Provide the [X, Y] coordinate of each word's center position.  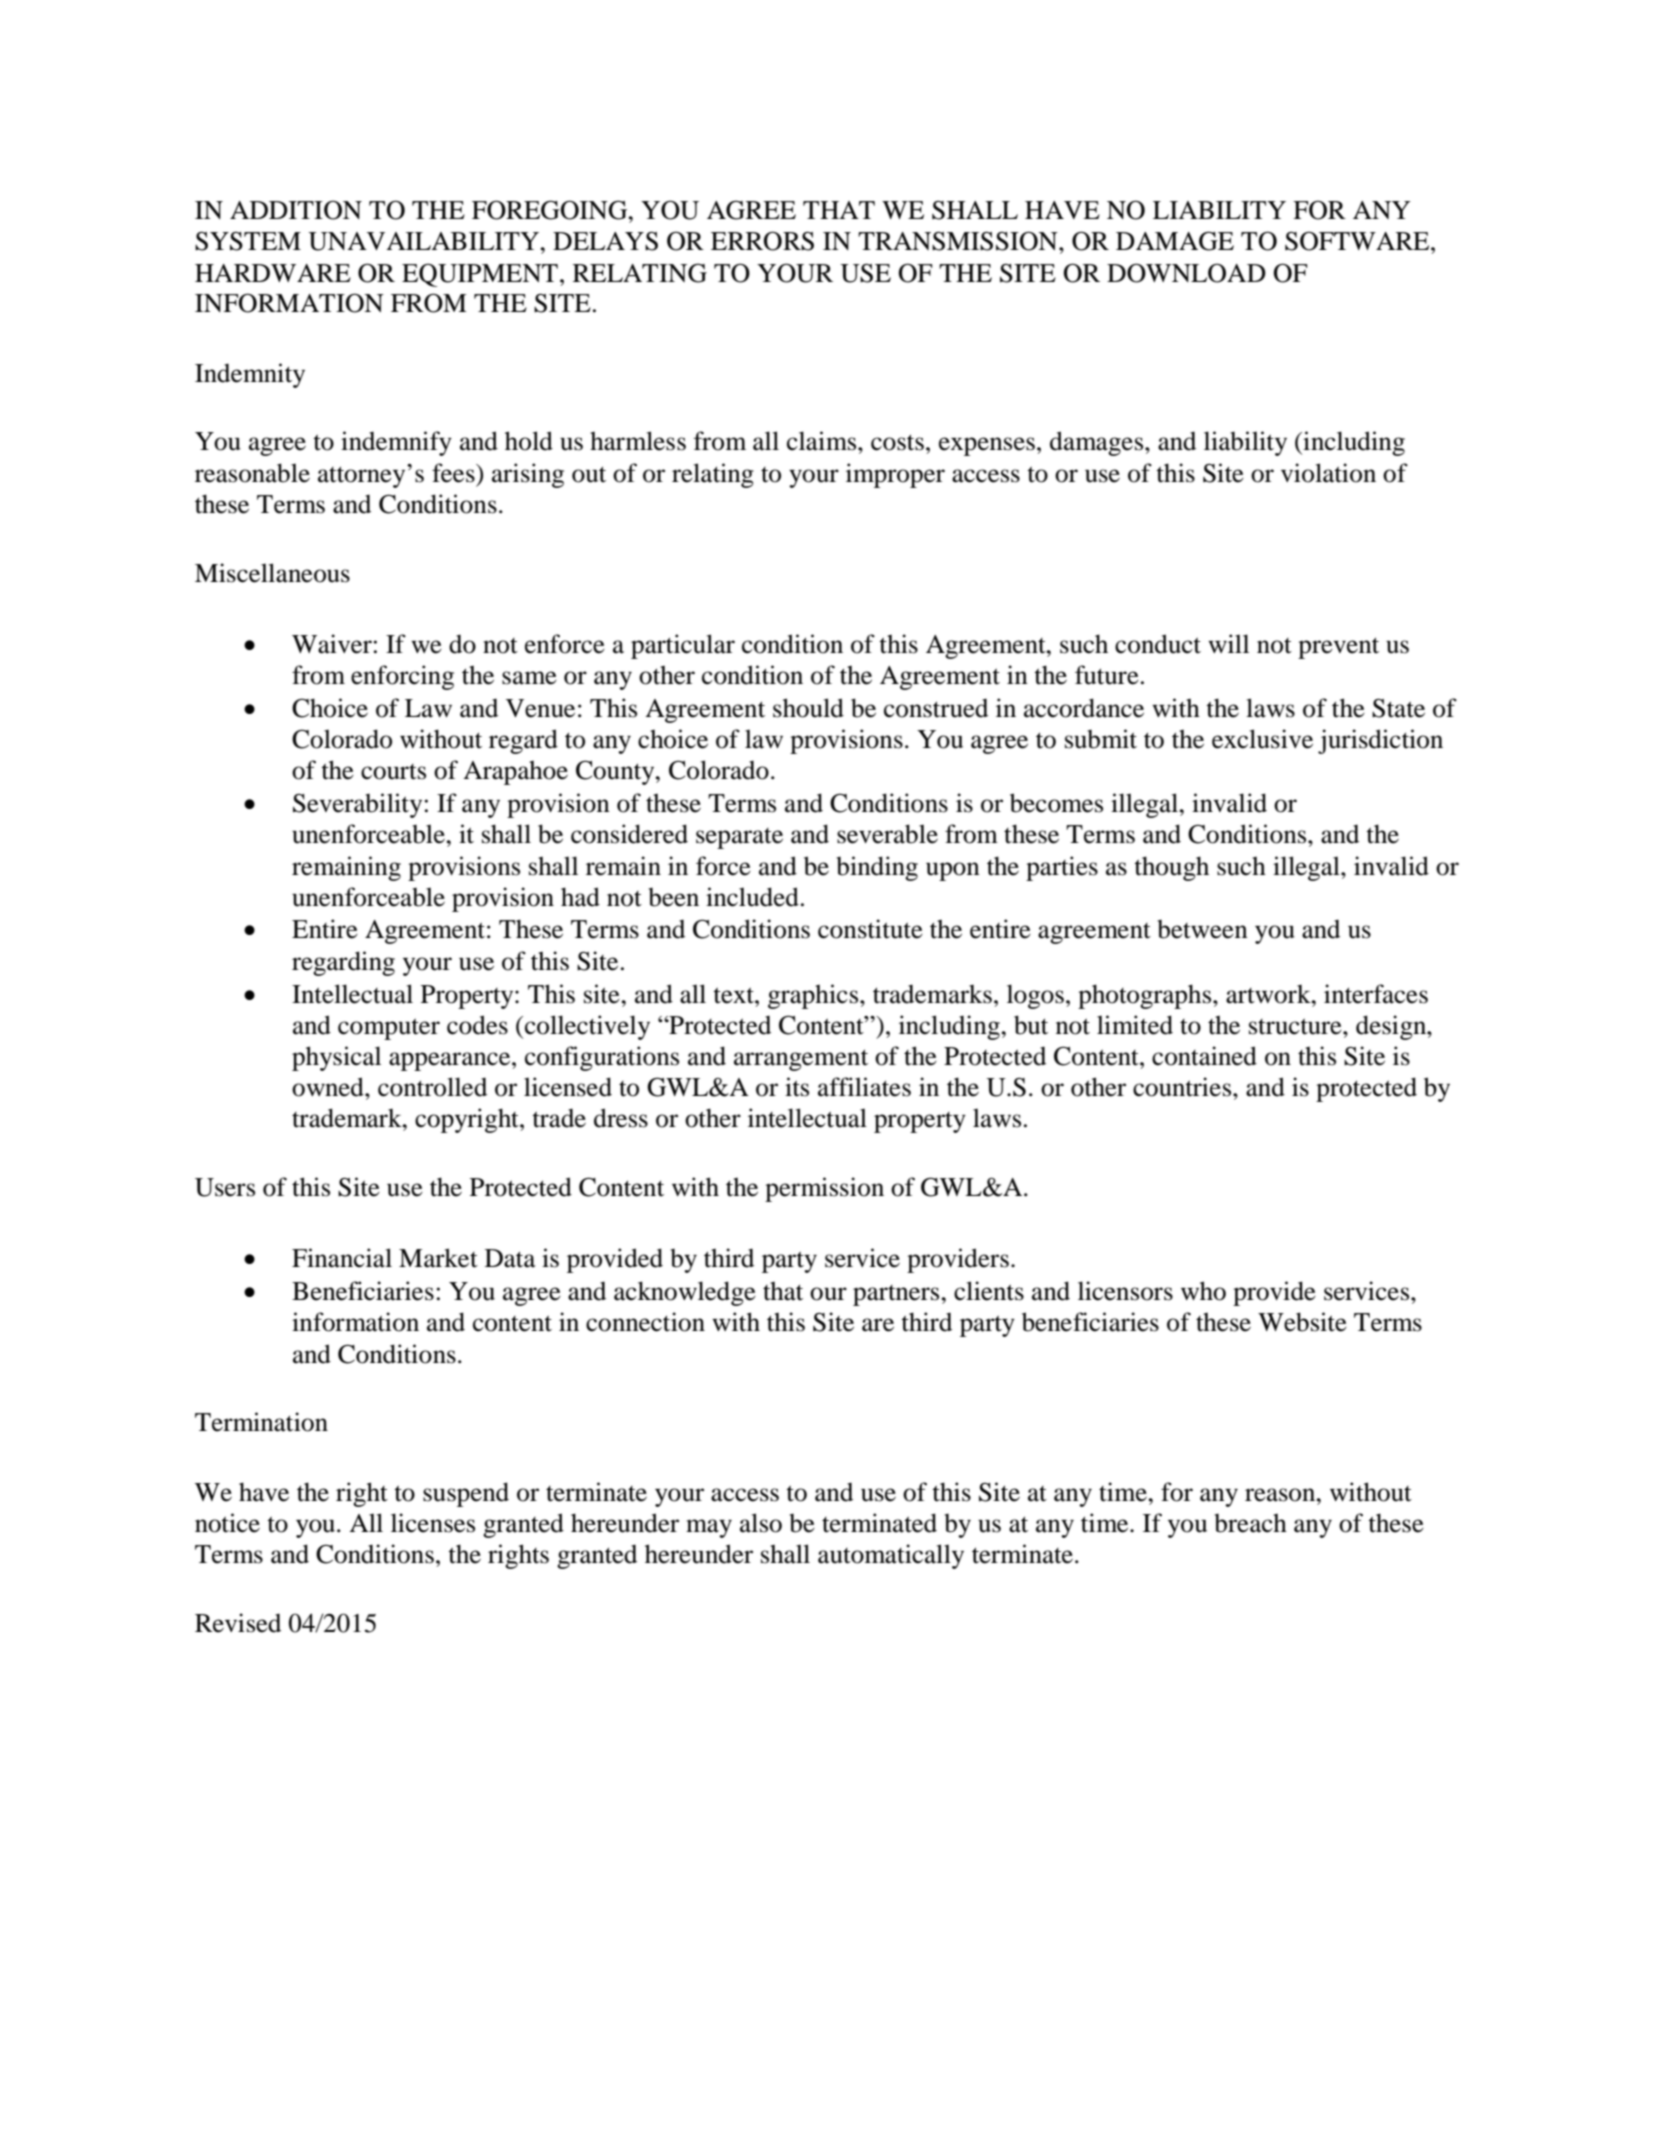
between [1202, 929]
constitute [870, 929]
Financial [342, 1258]
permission [824, 1189]
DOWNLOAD [1186, 273]
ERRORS [762, 241]
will [1228, 643]
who [1203, 1291]
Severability [357, 805]
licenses [433, 1523]
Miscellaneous [272, 573]
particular [683, 646]
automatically [891, 1556]
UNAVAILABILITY [425, 241]
